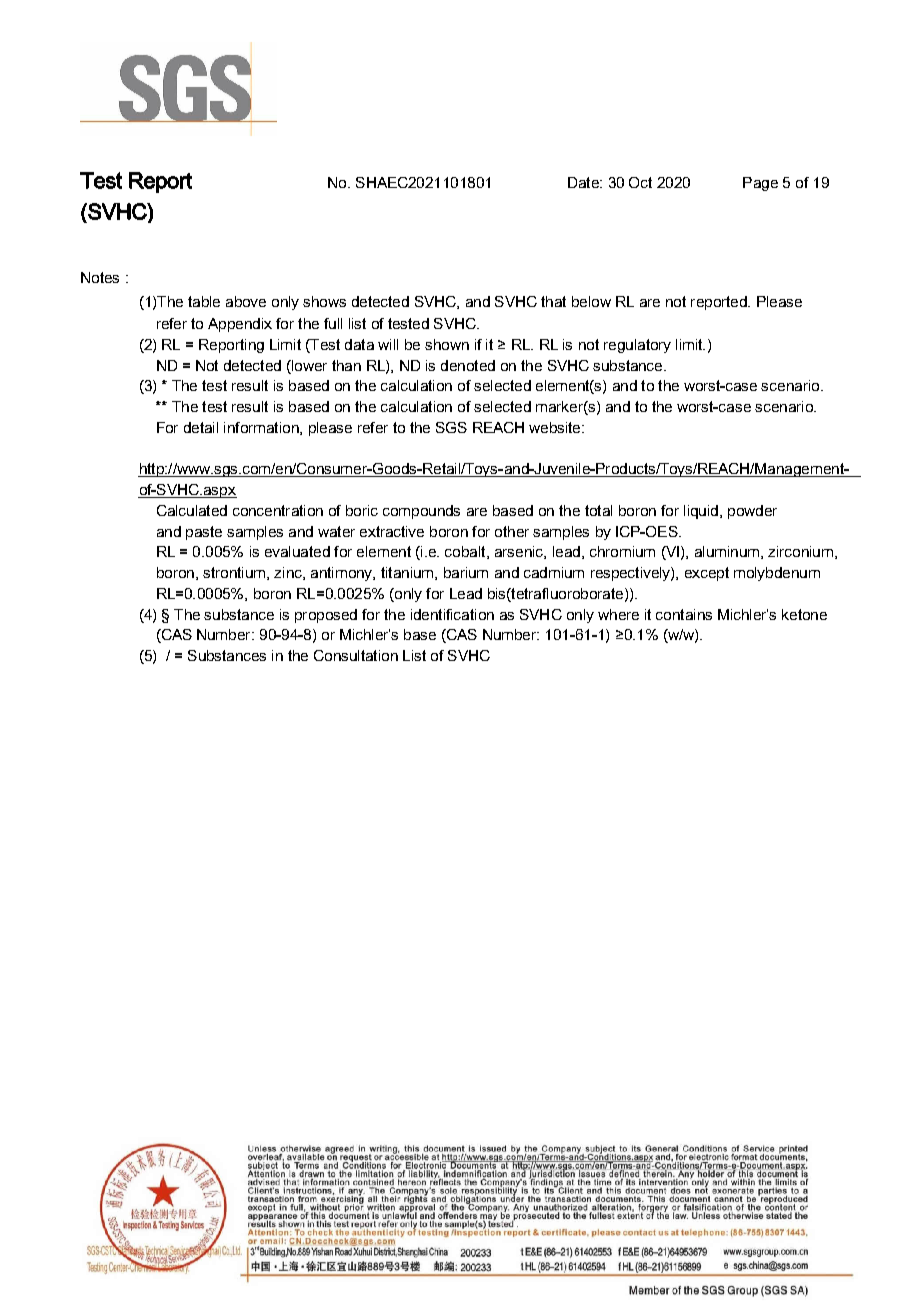 This screenshot has width=924, height=1307. Describe the element at coordinates (421, 512) in the screenshot. I see `compounds` at that location.
